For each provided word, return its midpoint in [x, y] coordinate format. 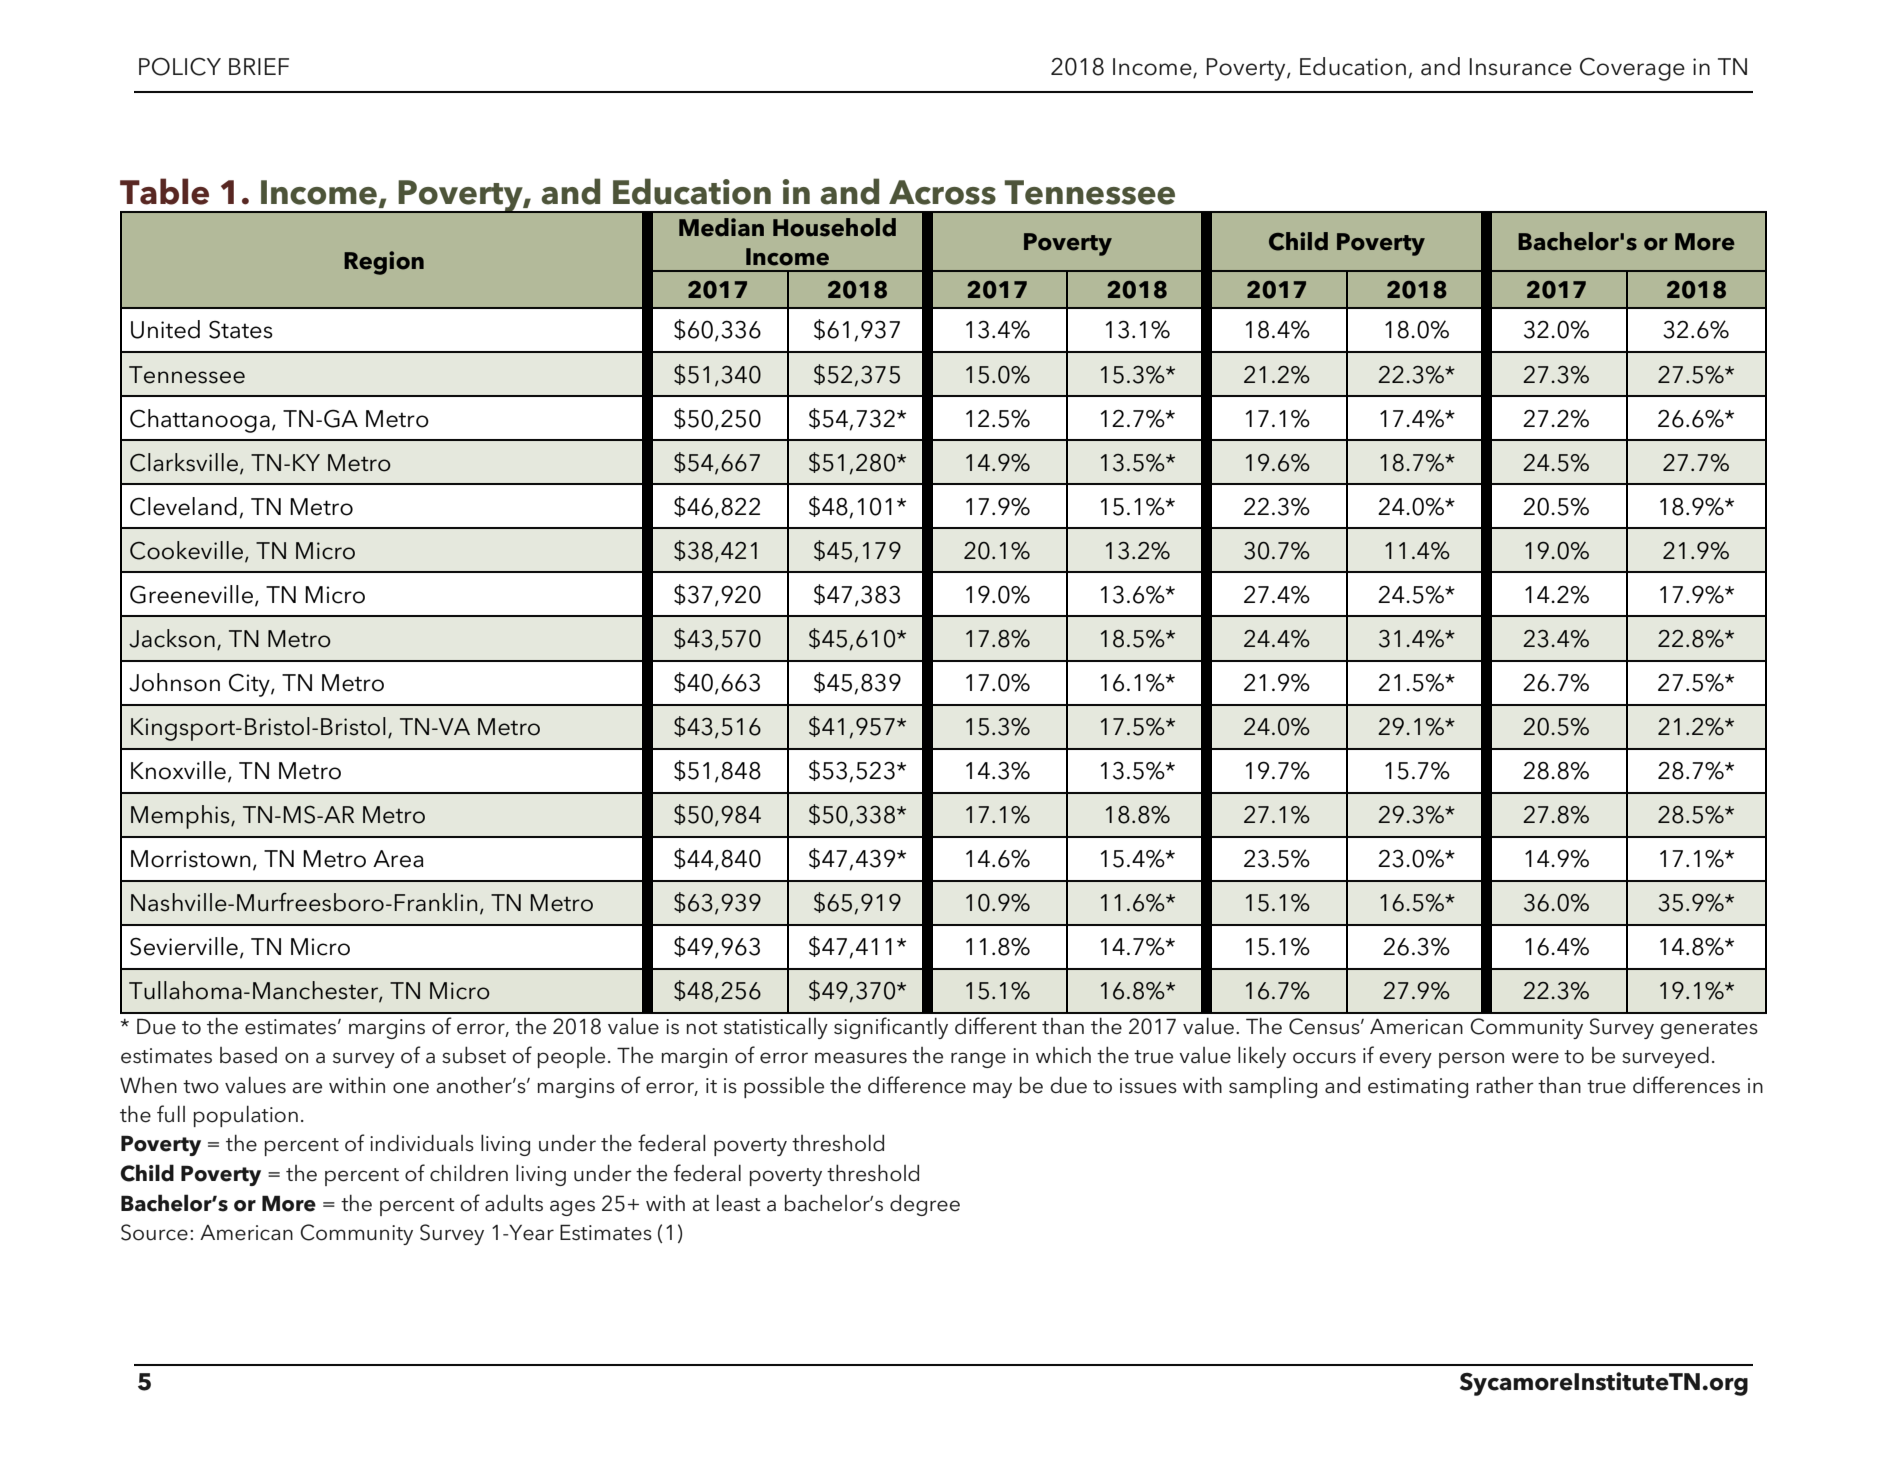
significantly [891, 1028]
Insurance [1520, 67]
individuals [422, 1143]
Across [942, 192]
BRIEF [259, 66]
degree [925, 1205]
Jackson [172, 638]
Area [398, 859]
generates [1709, 1030]
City [250, 685]
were [1535, 1058]
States [241, 329]
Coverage [1632, 69]
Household [834, 227]
